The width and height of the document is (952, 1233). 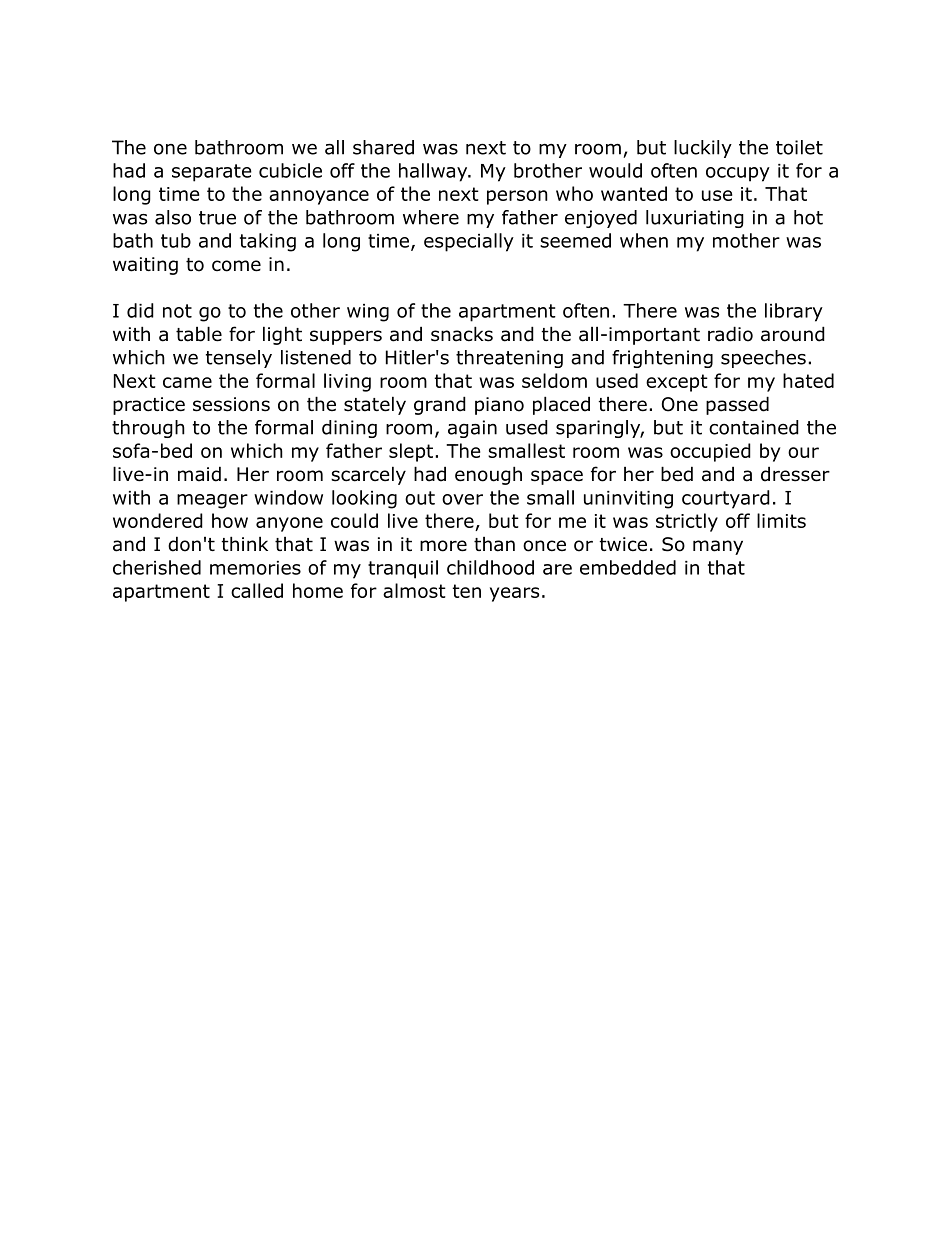 I want to click on occupy, so click(x=738, y=174).
